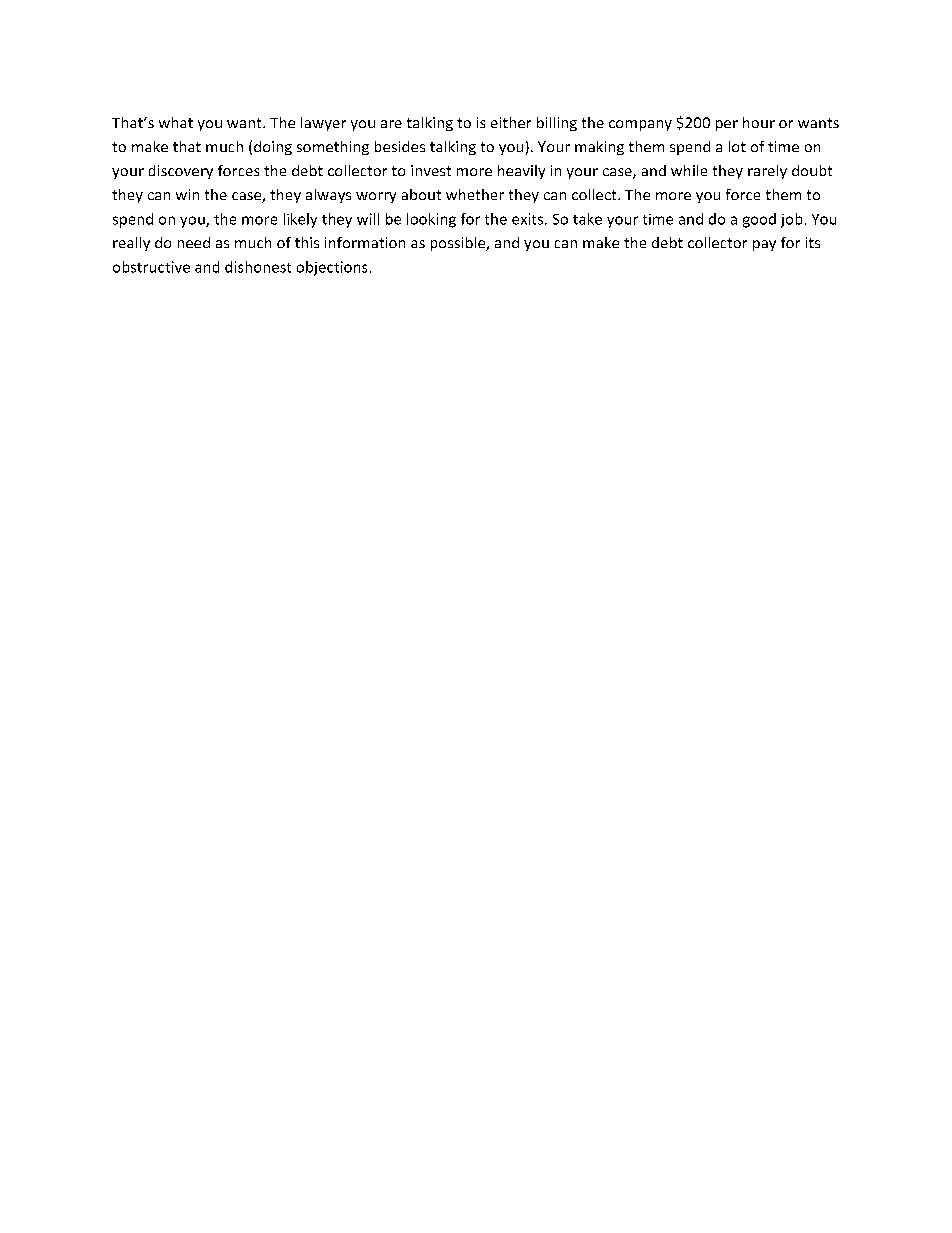 This screenshot has width=952, height=1233. I want to click on good, so click(759, 220).
